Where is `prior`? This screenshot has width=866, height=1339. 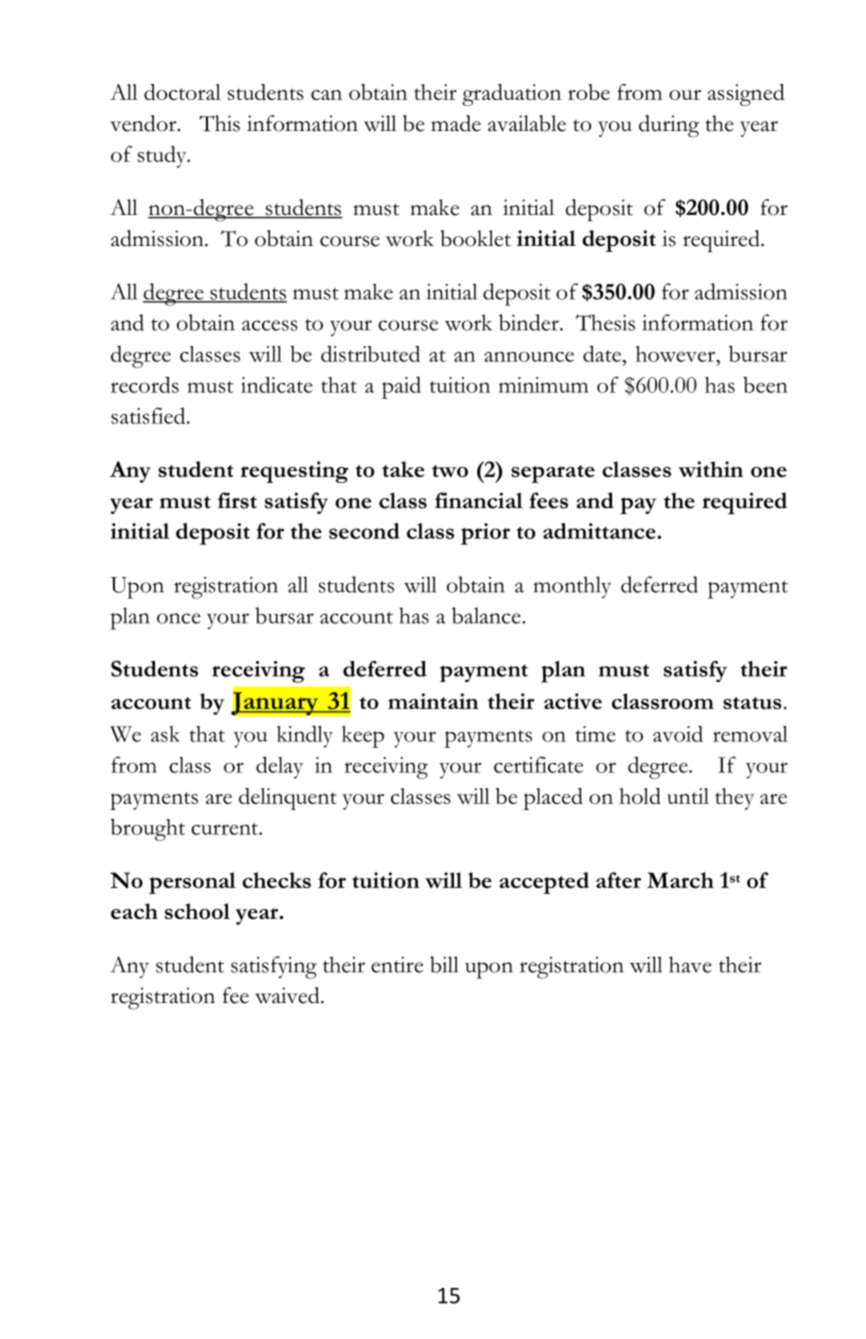
prior is located at coordinates (485, 534).
